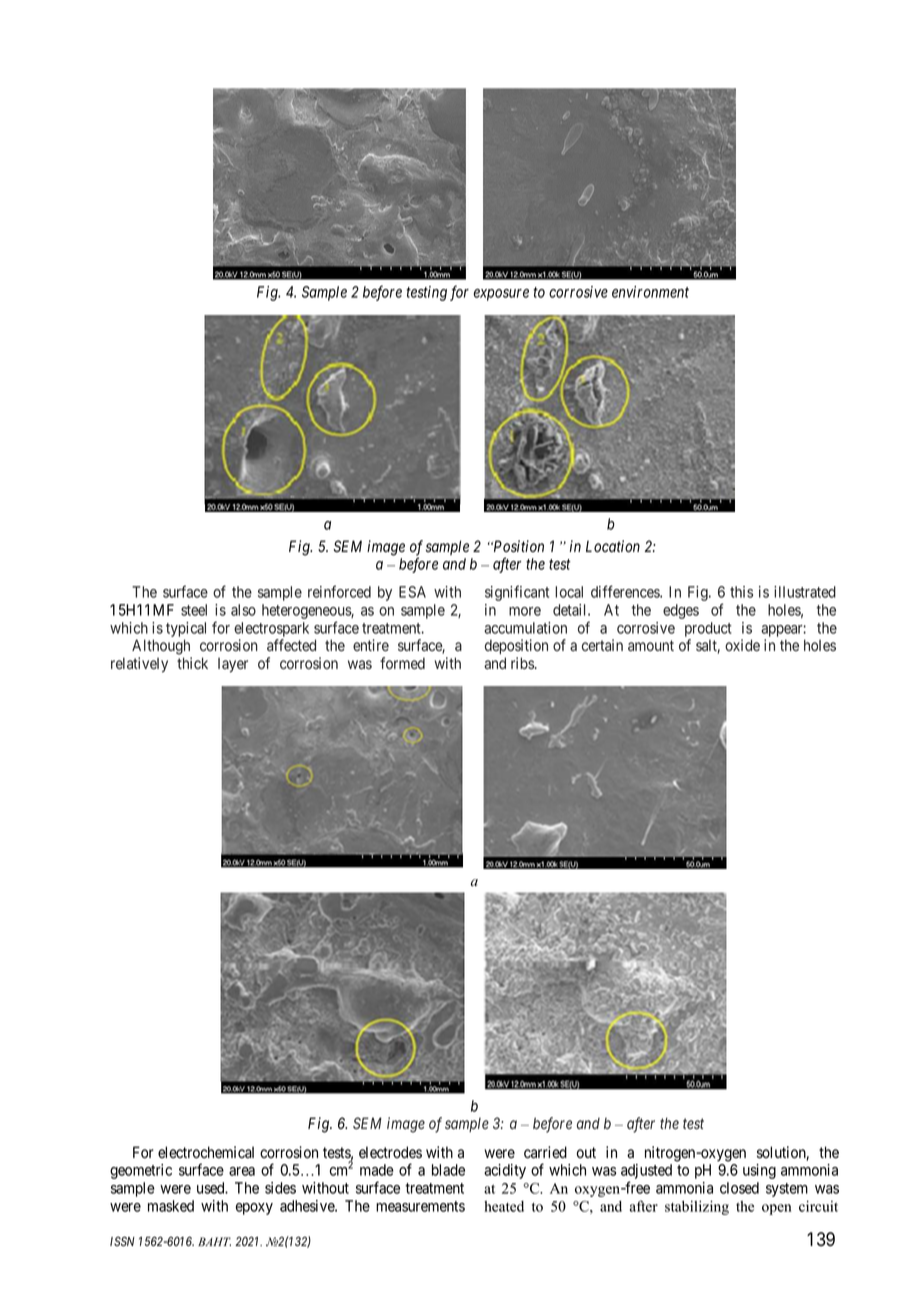 The width and height of the screenshot is (924, 1308). What do you see at coordinates (504, 1206) in the screenshot?
I see `heated` at bounding box center [504, 1206].
